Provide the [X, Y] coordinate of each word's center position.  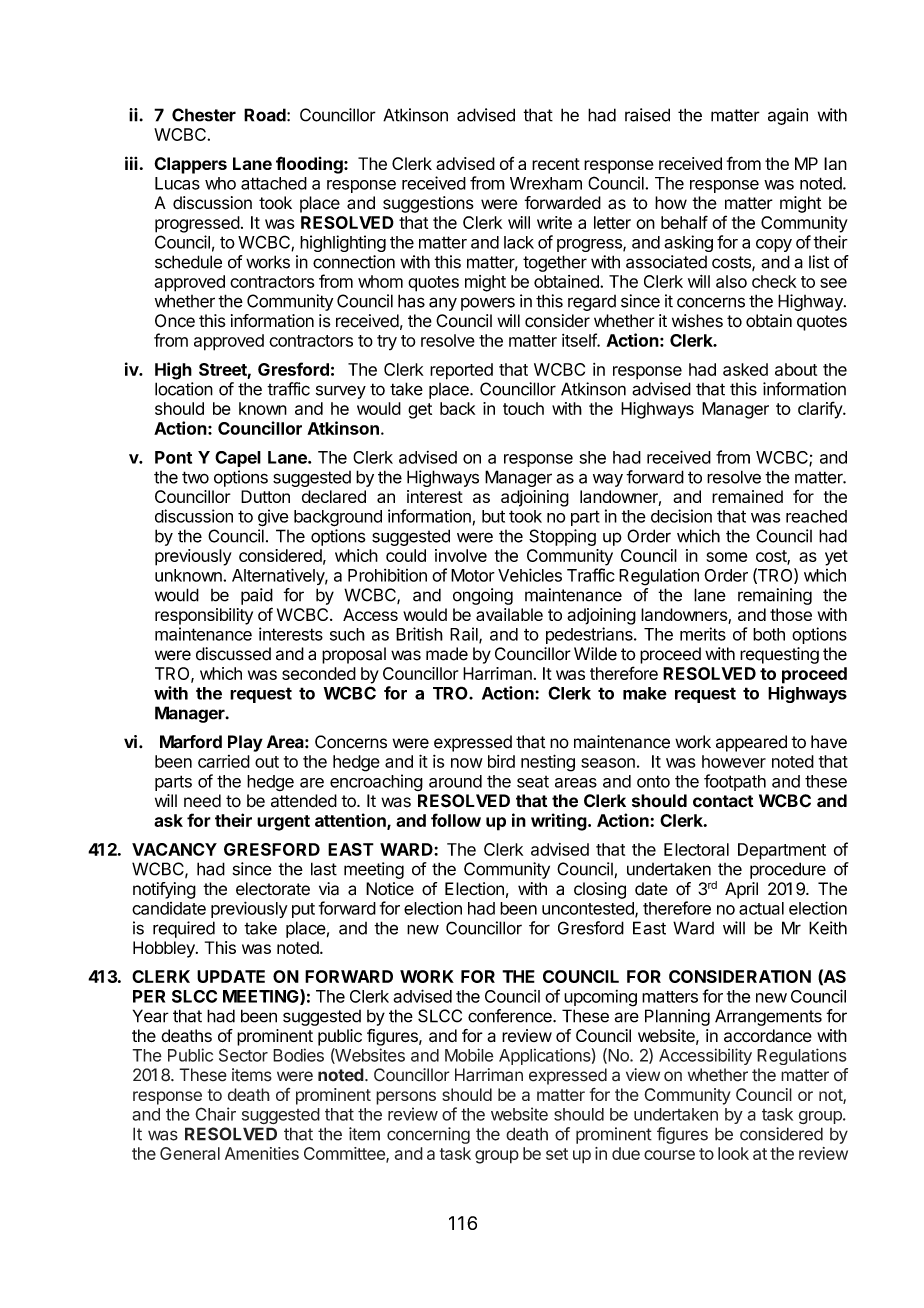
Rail [465, 635]
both [769, 634]
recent [556, 164]
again [788, 116]
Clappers [190, 165]
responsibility [204, 616]
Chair [215, 1114]
